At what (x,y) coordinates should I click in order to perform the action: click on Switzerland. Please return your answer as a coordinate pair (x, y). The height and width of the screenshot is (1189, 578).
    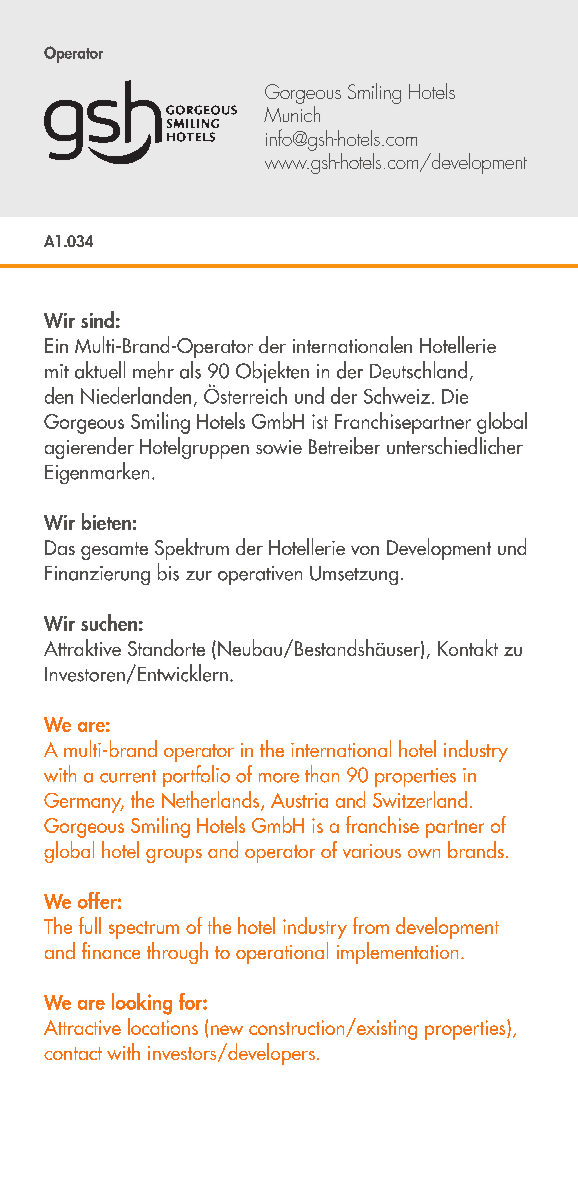
    Looking at the image, I should click on (420, 799).
